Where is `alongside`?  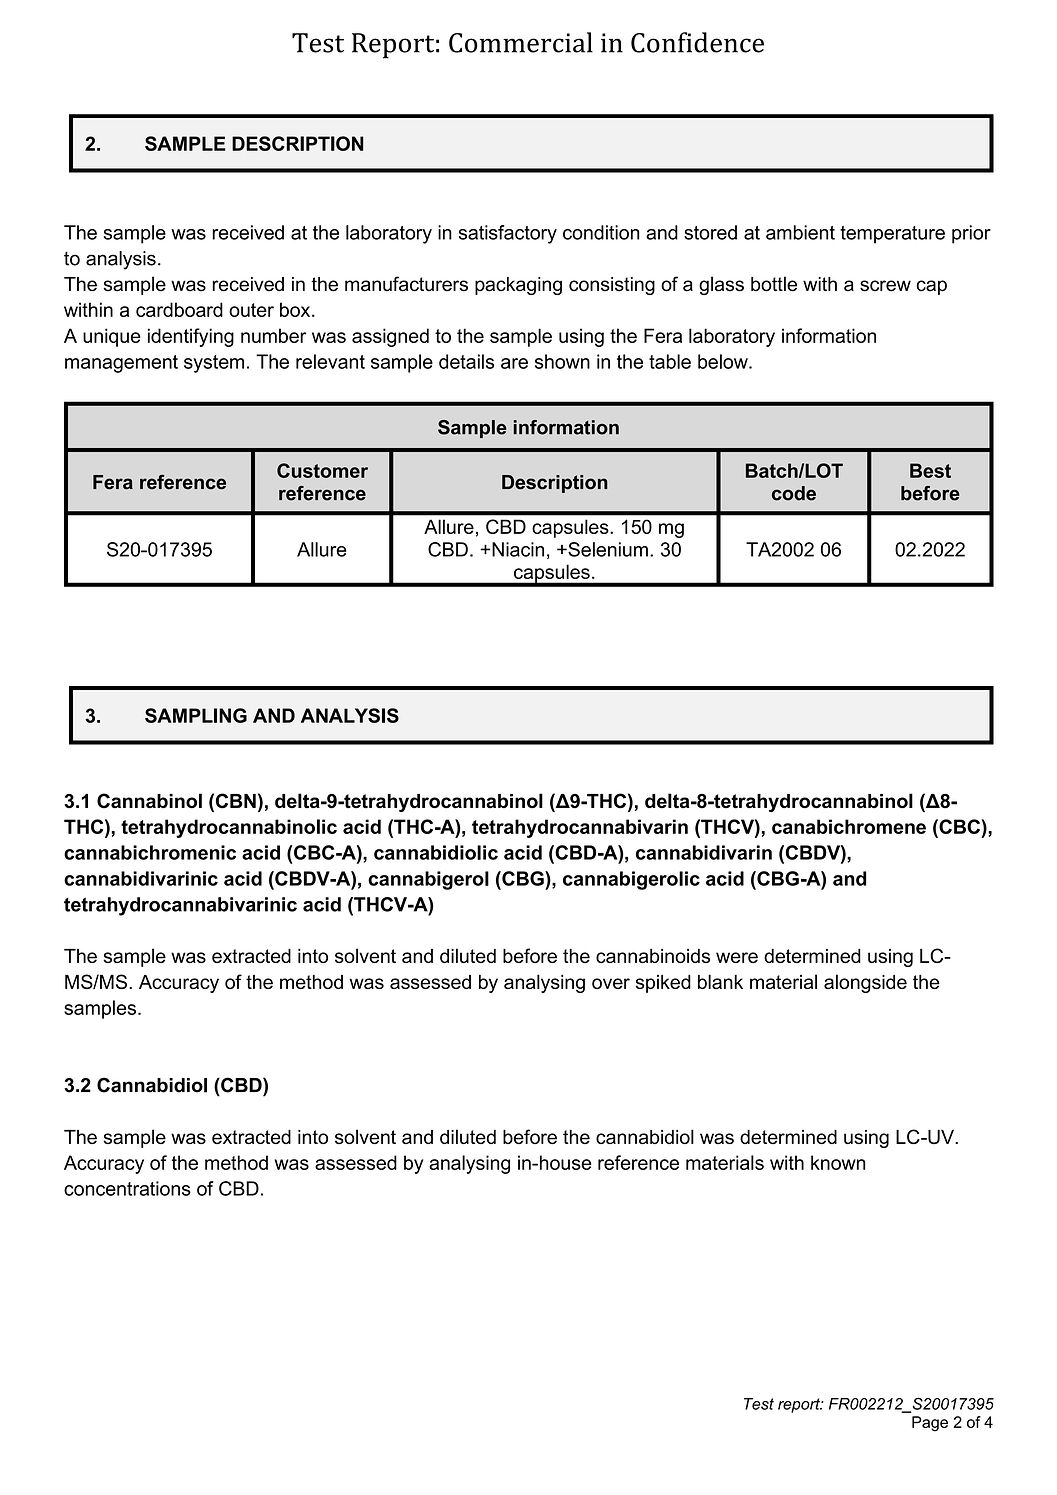
alongside is located at coordinates (865, 983).
